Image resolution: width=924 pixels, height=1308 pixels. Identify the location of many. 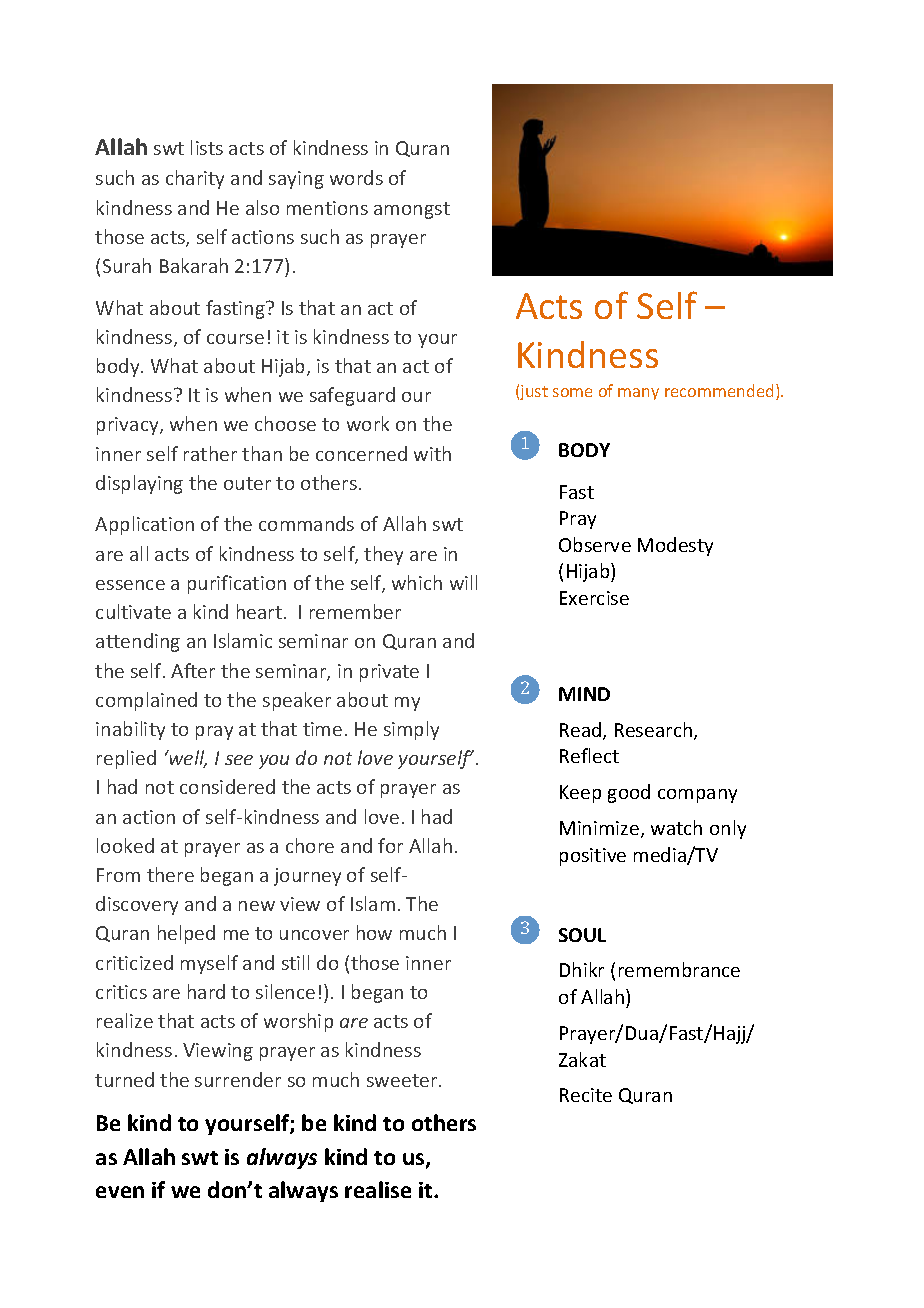
(638, 394).
